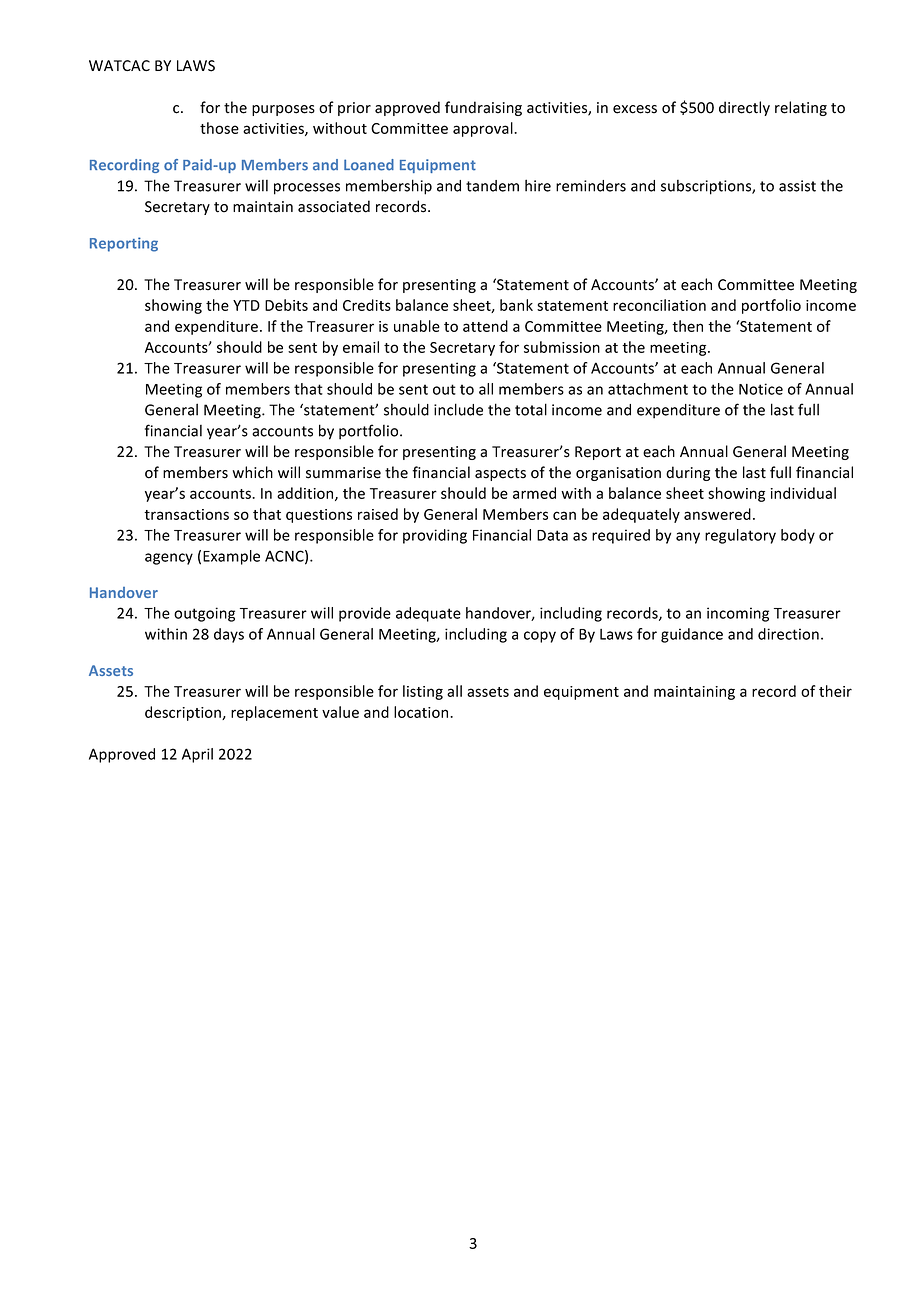 This screenshot has height=1308, width=924. What do you see at coordinates (687, 326) in the screenshot?
I see `then` at bounding box center [687, 326].
